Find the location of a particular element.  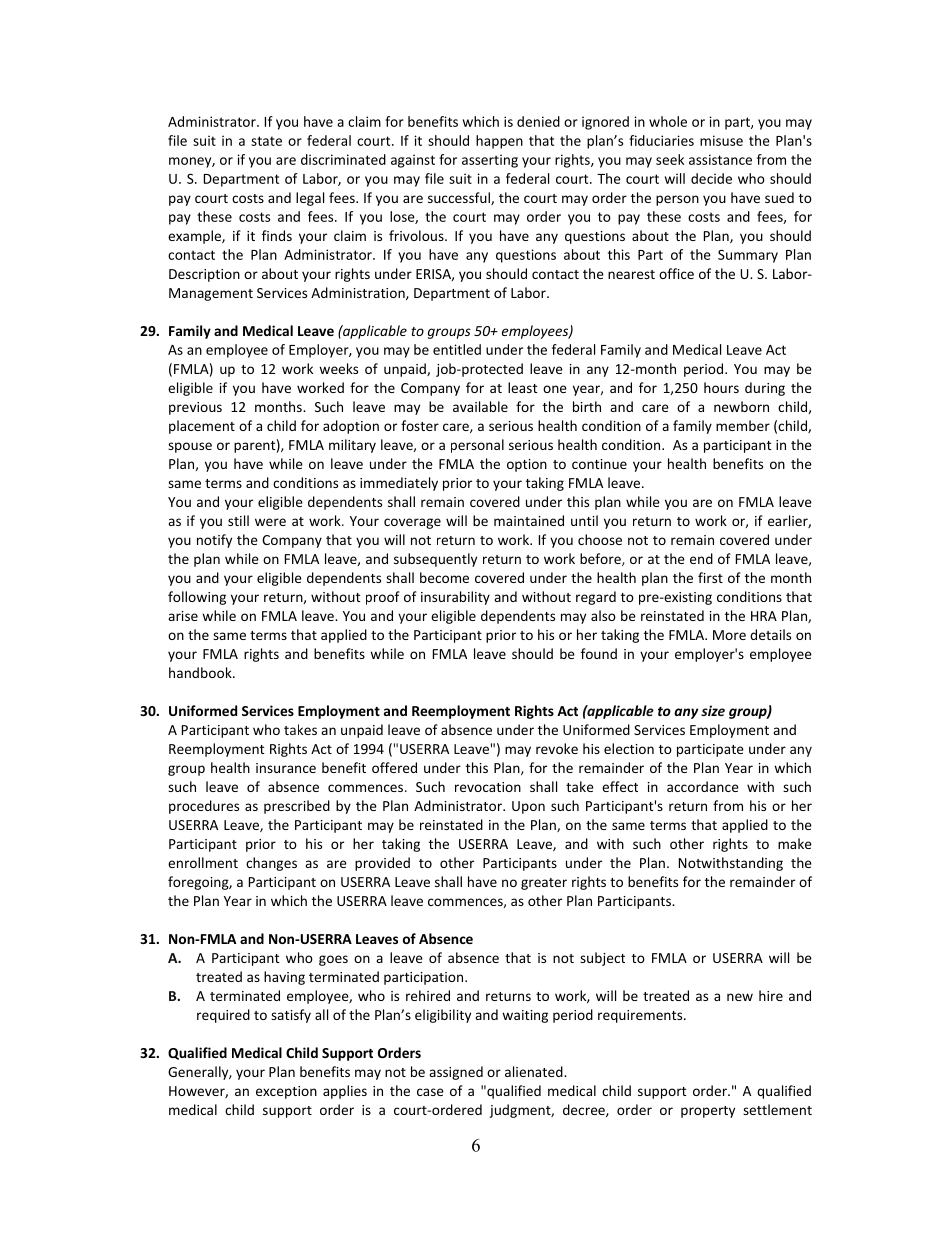

legal is located at coordinates (310, 199).
